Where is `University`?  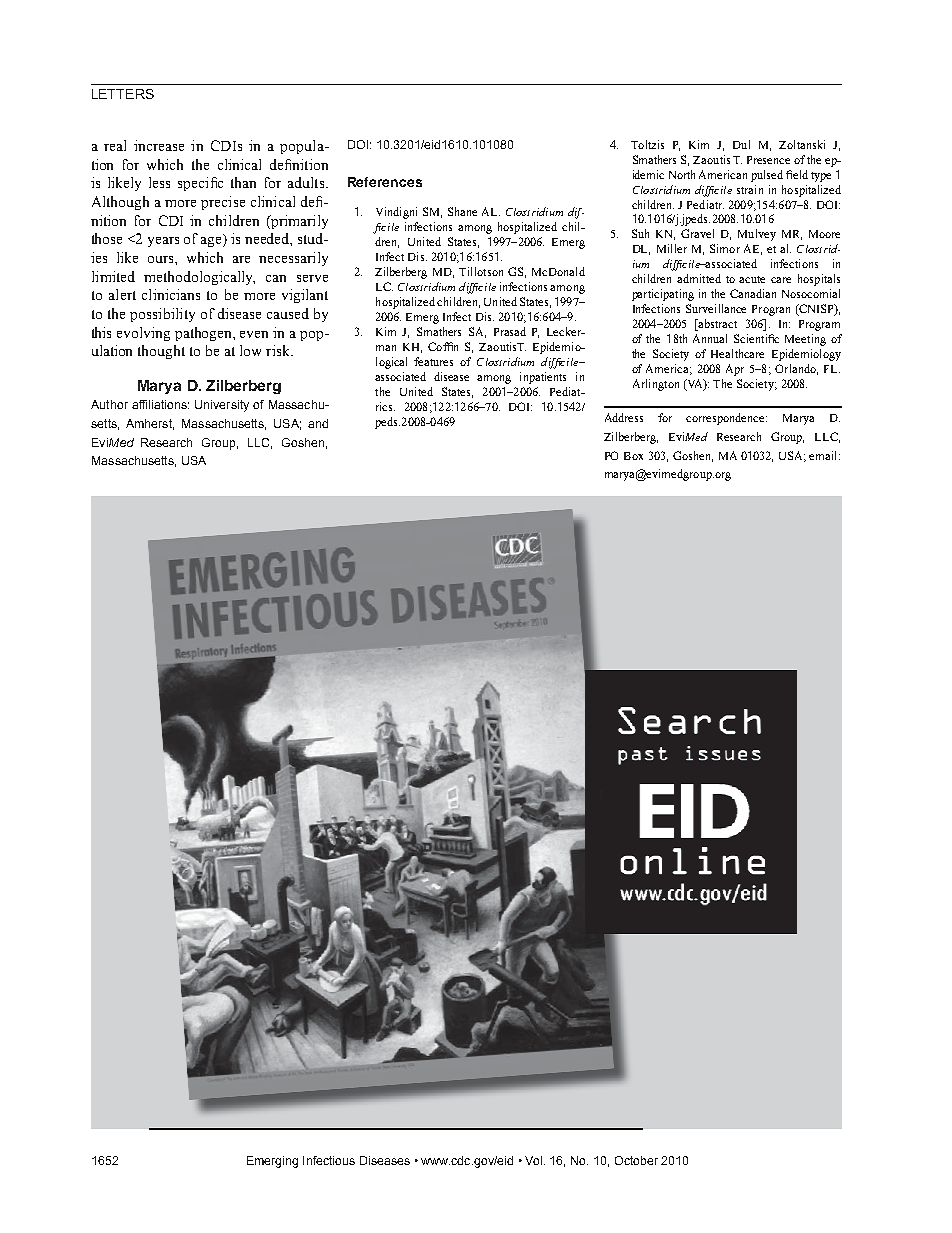 University is located at coordinates (222, 406).
